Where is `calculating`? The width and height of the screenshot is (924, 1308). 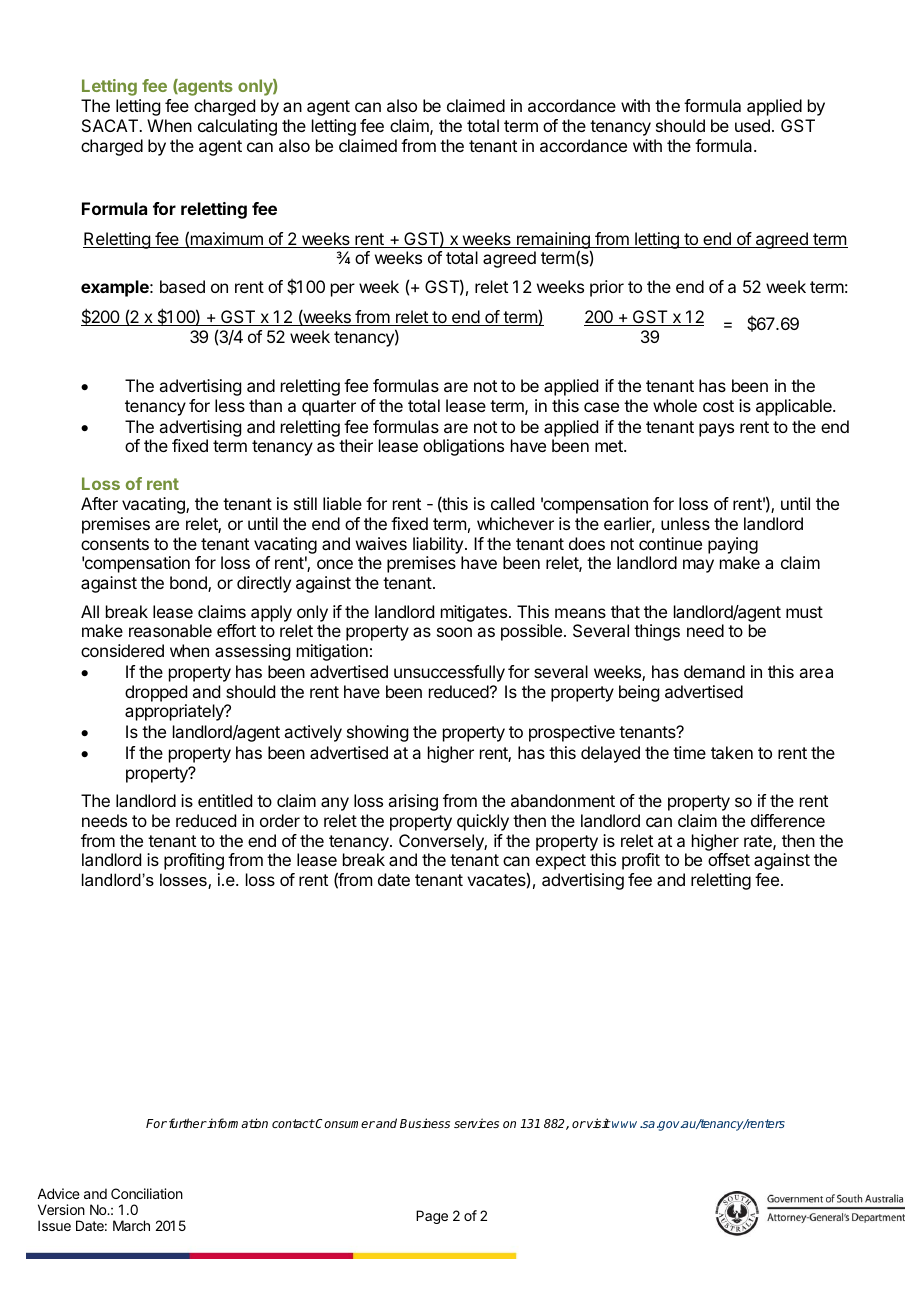 calculating is located at coordinates (237, 127).
